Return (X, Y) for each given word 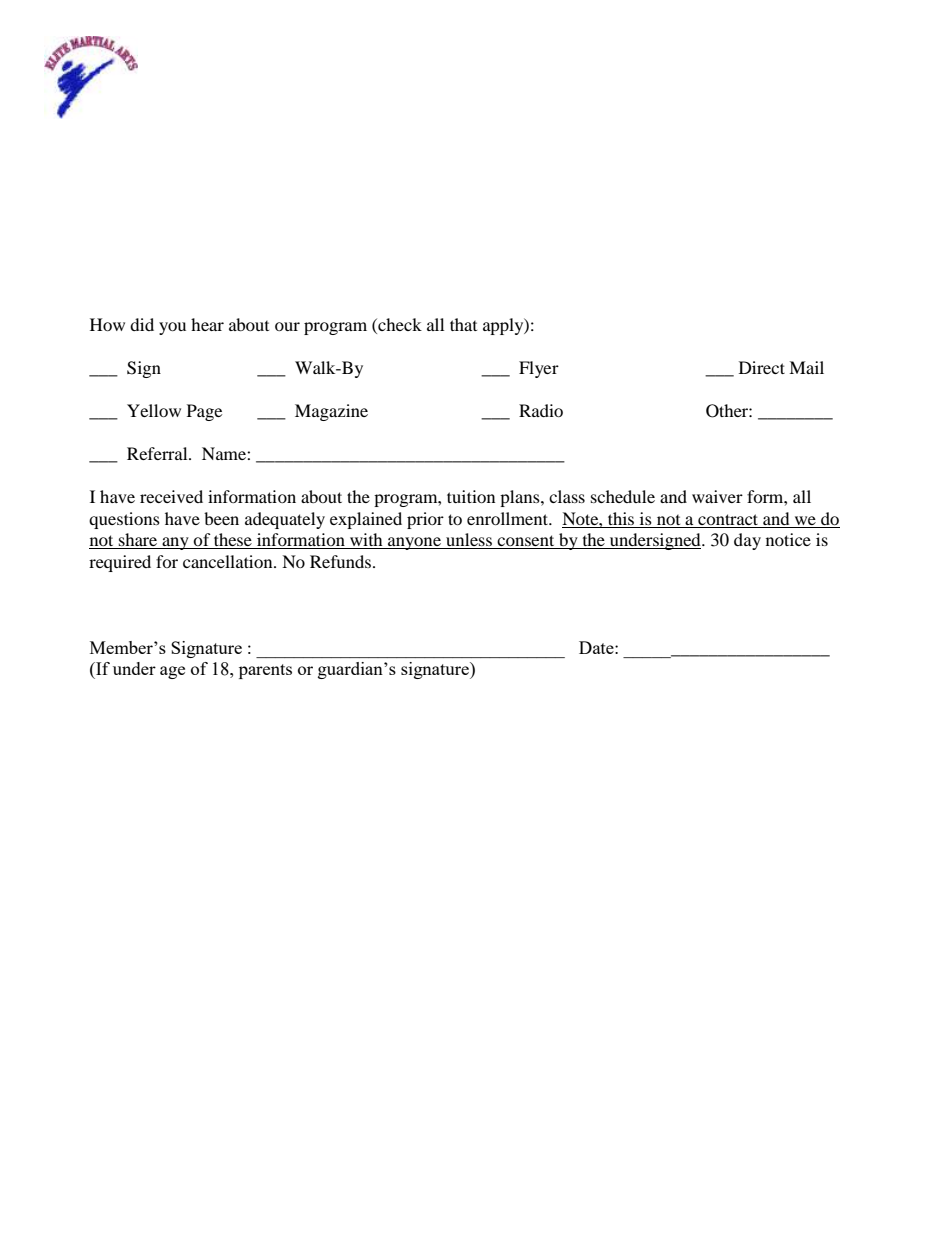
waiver (717, 496)
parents (265, 671)
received (171, 496)
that (463, 324)
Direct (762, 367)
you (172, 328)
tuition (471, 496)
